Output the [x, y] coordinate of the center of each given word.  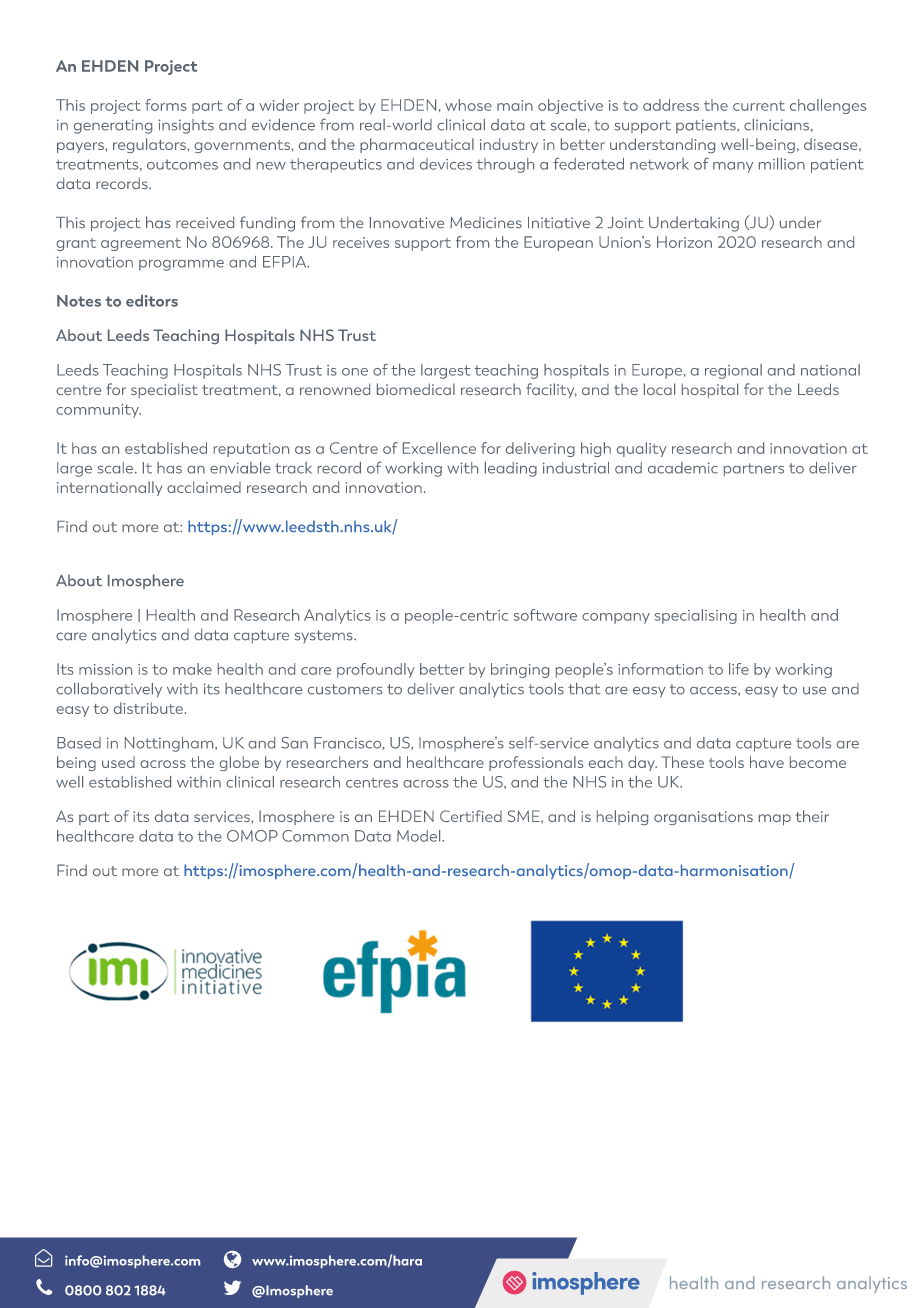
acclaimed [204, 487]
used [118, 762]
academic [683, 468]
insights [186, 126]
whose [468, 105]
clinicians [776, 125]
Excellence [439, 448]
